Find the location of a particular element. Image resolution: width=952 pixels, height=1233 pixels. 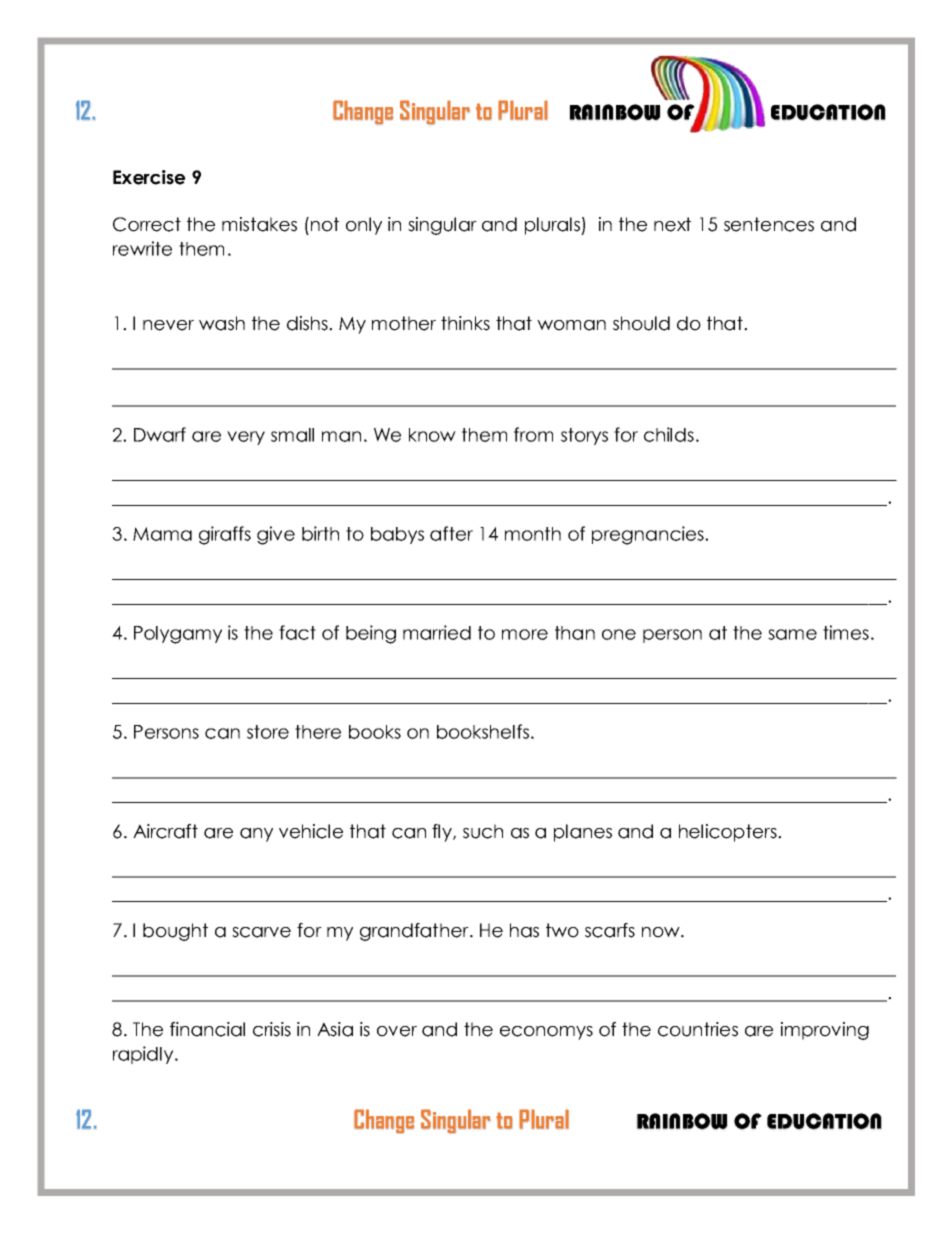

month is located at coordinates (533, 534).
